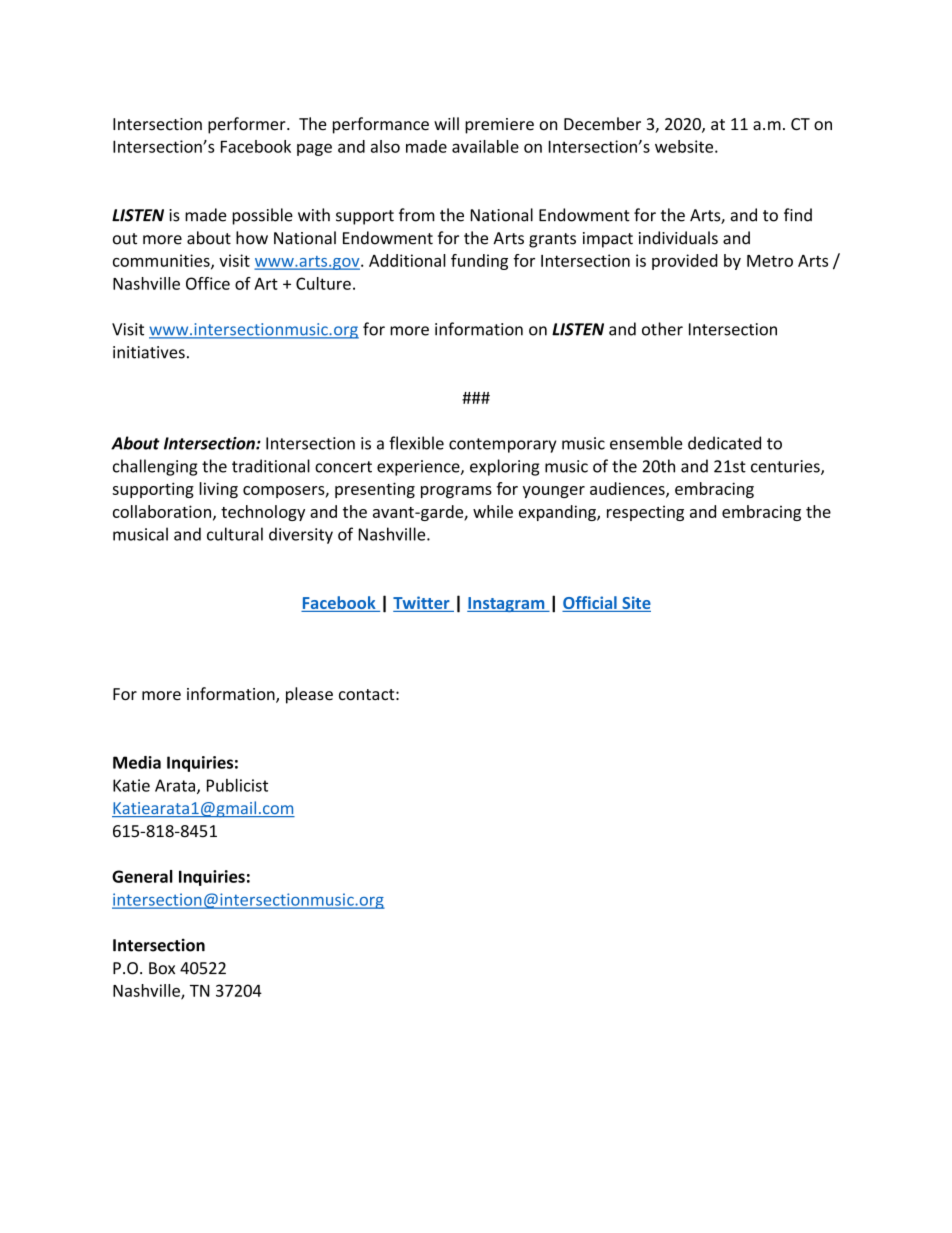  What do you see at coordinates (142, 876) in the screenshot?
I see `General` at bounding box center [142, 876].
